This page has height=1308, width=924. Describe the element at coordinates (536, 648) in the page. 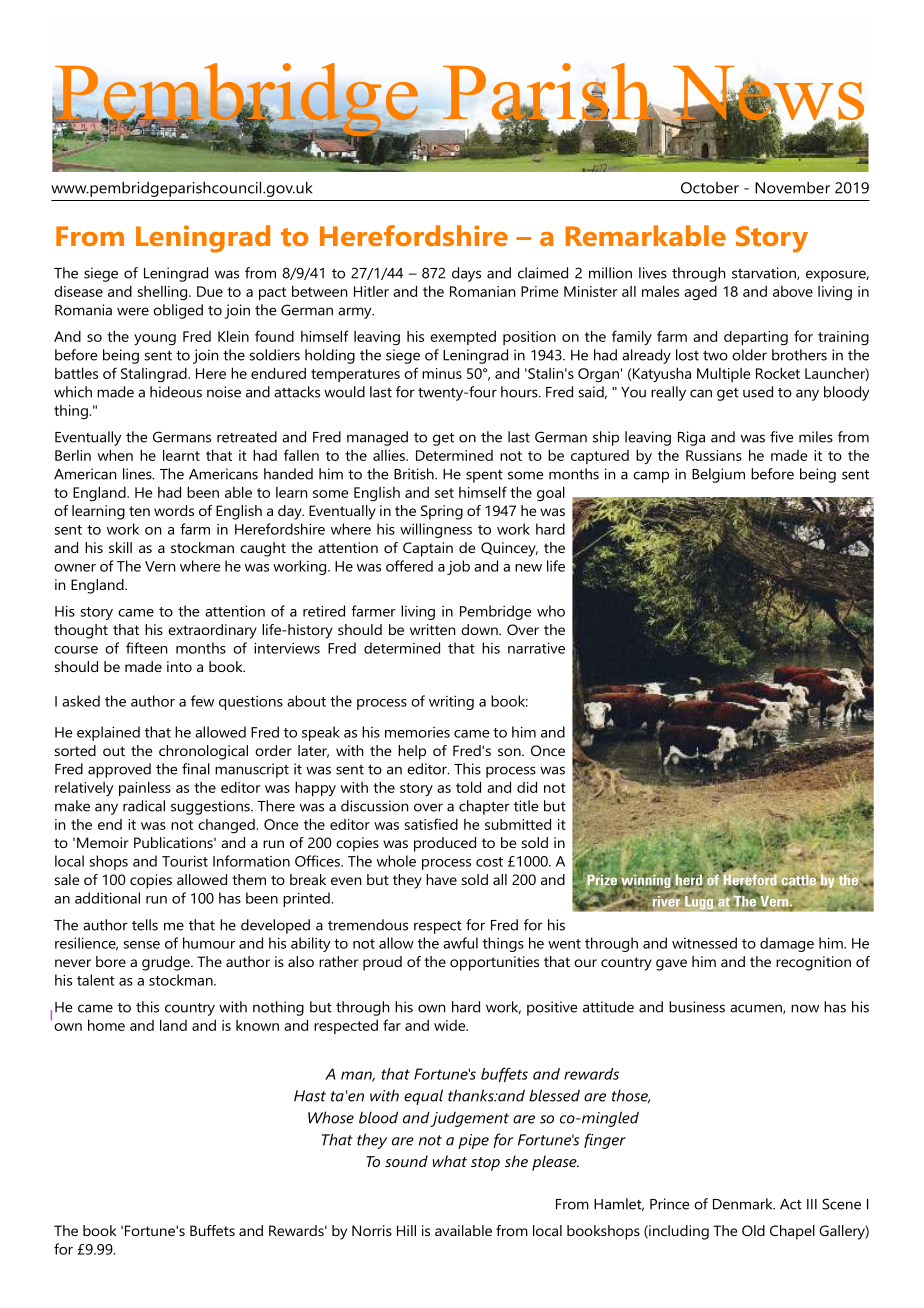

I see `narrative` at that location.
